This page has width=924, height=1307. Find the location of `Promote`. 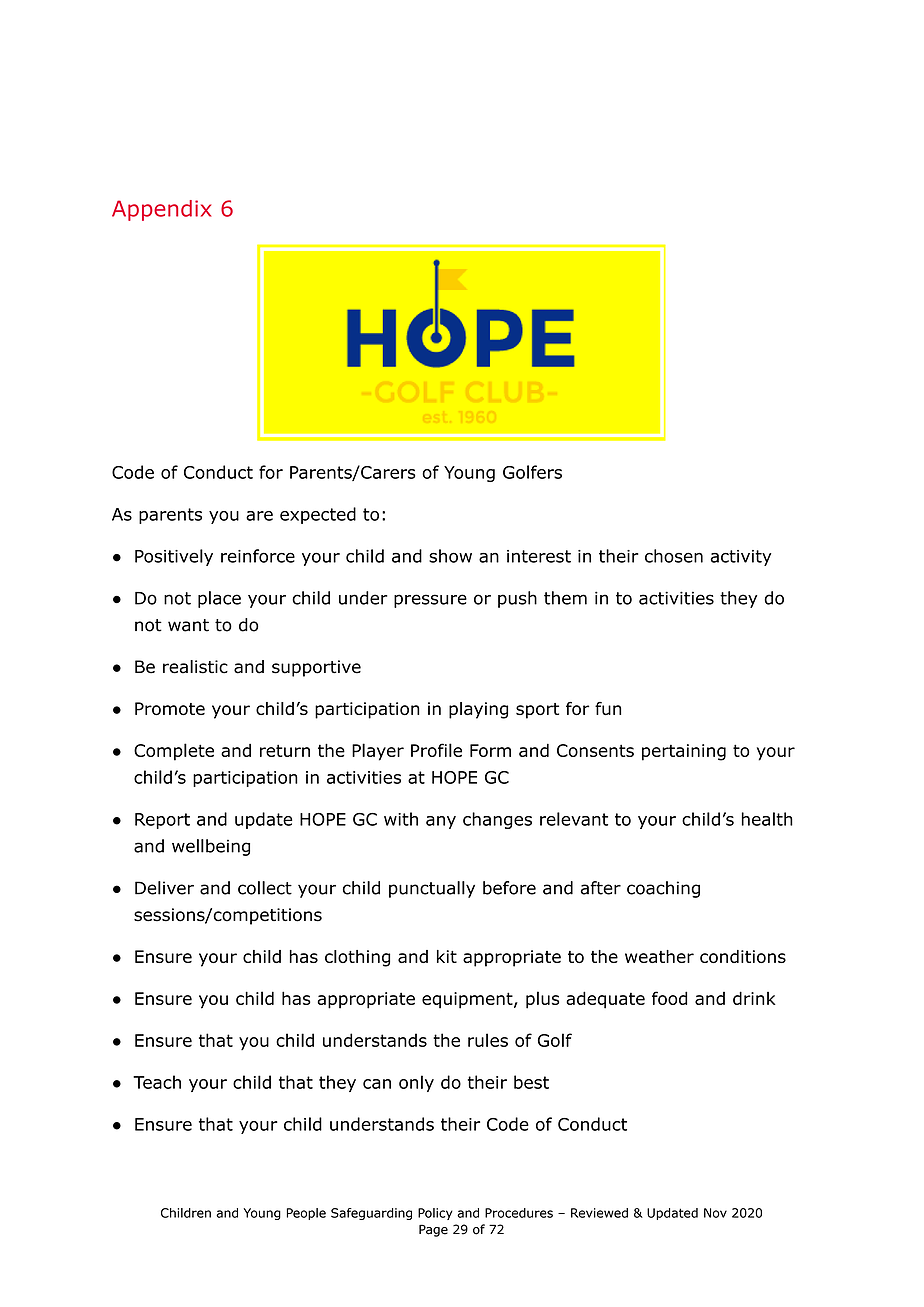

Promote is located at coordinates (170, 708).
